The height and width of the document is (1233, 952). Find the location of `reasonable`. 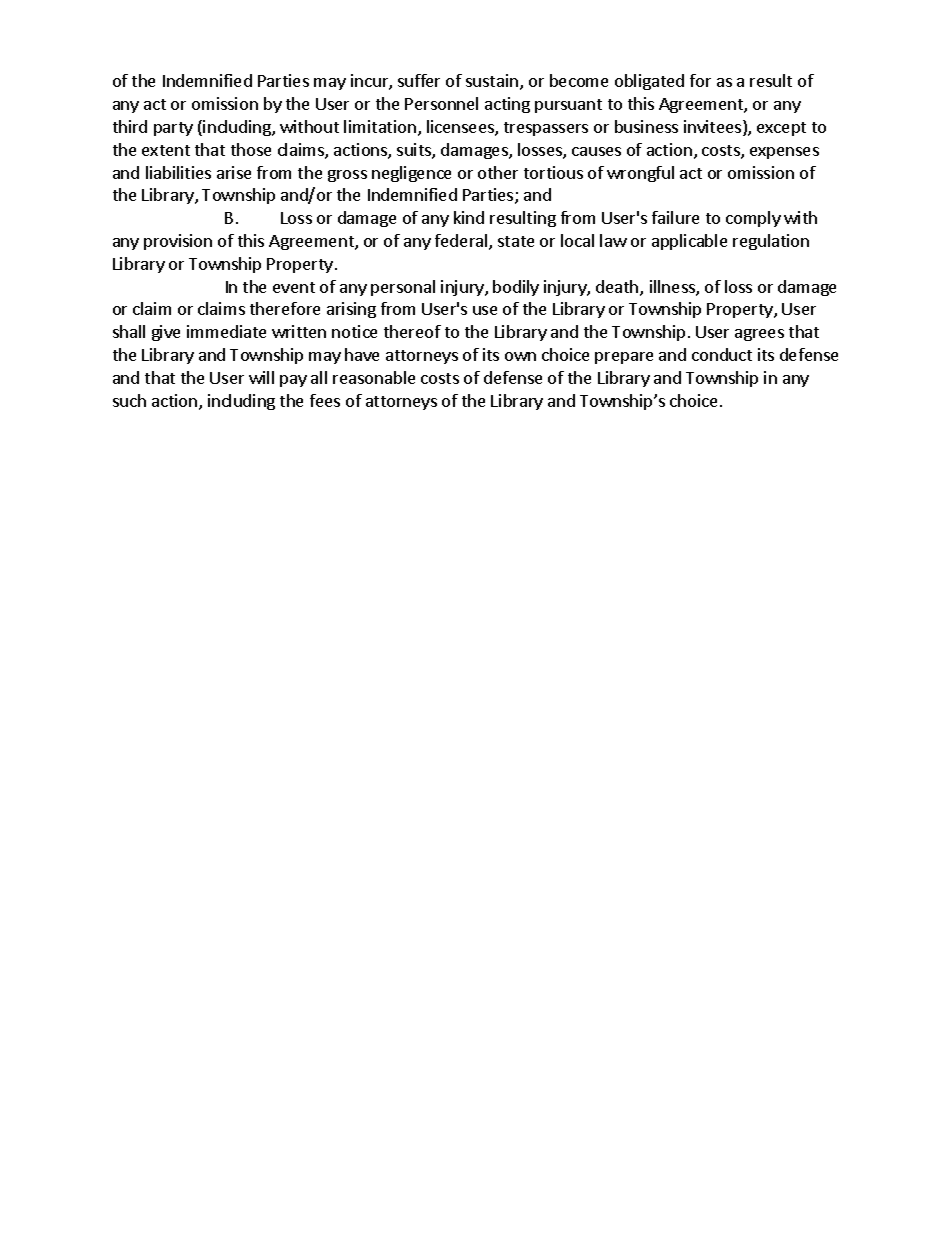

reasonable is located at coordinates (374, 377).
